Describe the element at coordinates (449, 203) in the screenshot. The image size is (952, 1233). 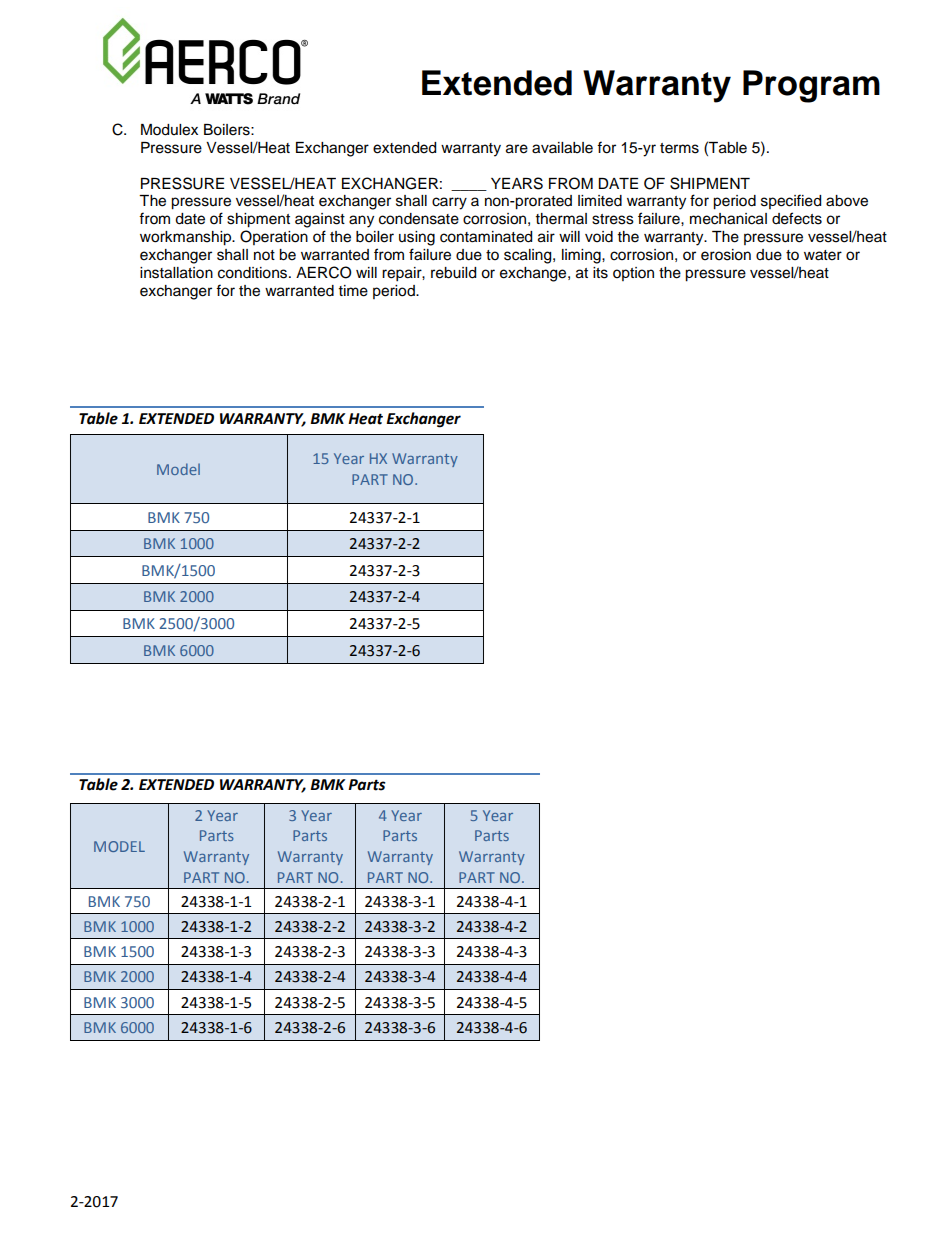
I see `carry` at that location.
